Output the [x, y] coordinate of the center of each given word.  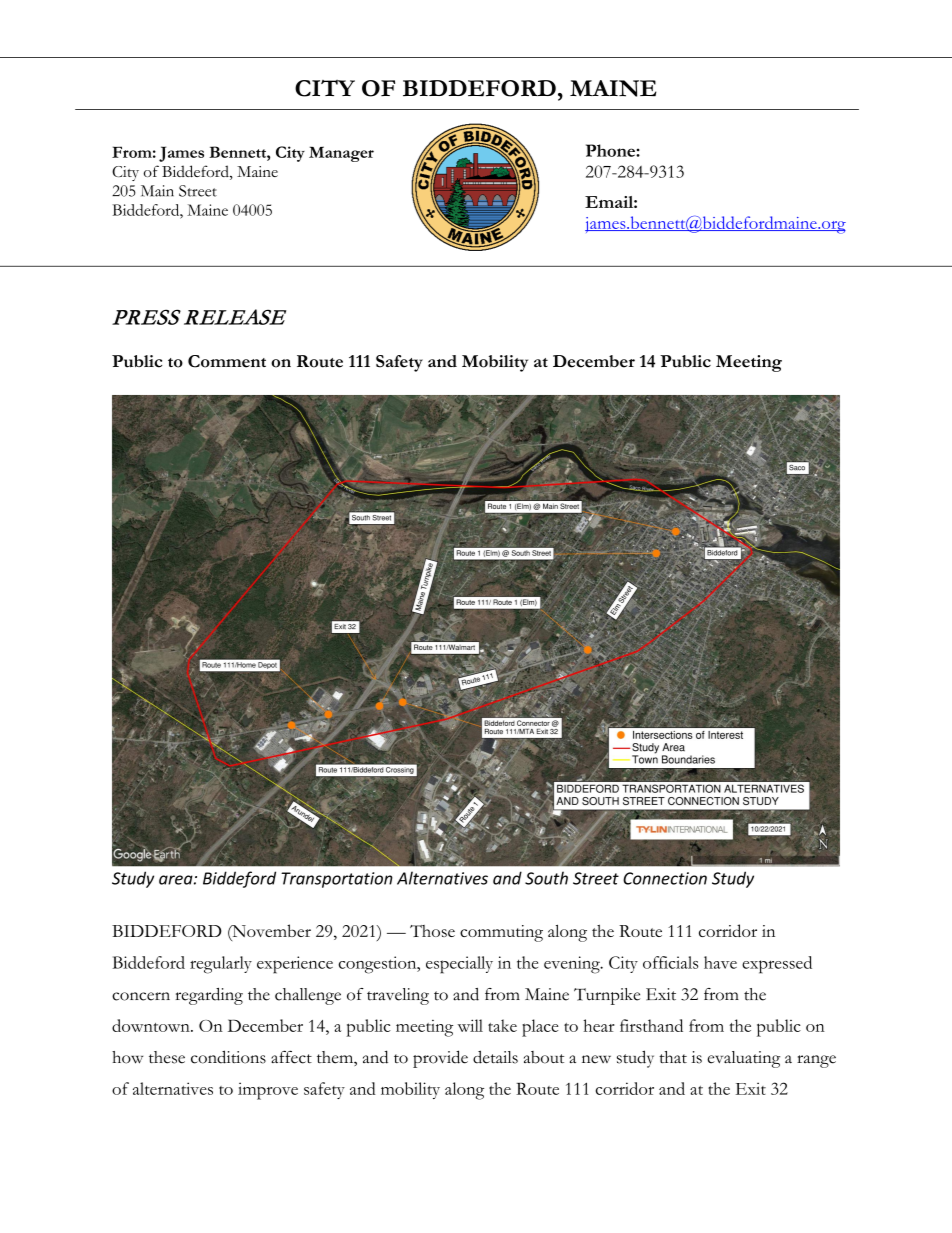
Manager [341, 154]
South [546, 878]
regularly [221, 965]
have [720, 962]
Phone [611, 150]
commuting [501, 933]
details [495, 1057]
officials [670, 962]
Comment [227, 361]
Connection [665, 878]
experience [295, 965]
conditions [228, 1057]
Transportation [337, 880]
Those [432, 931]
